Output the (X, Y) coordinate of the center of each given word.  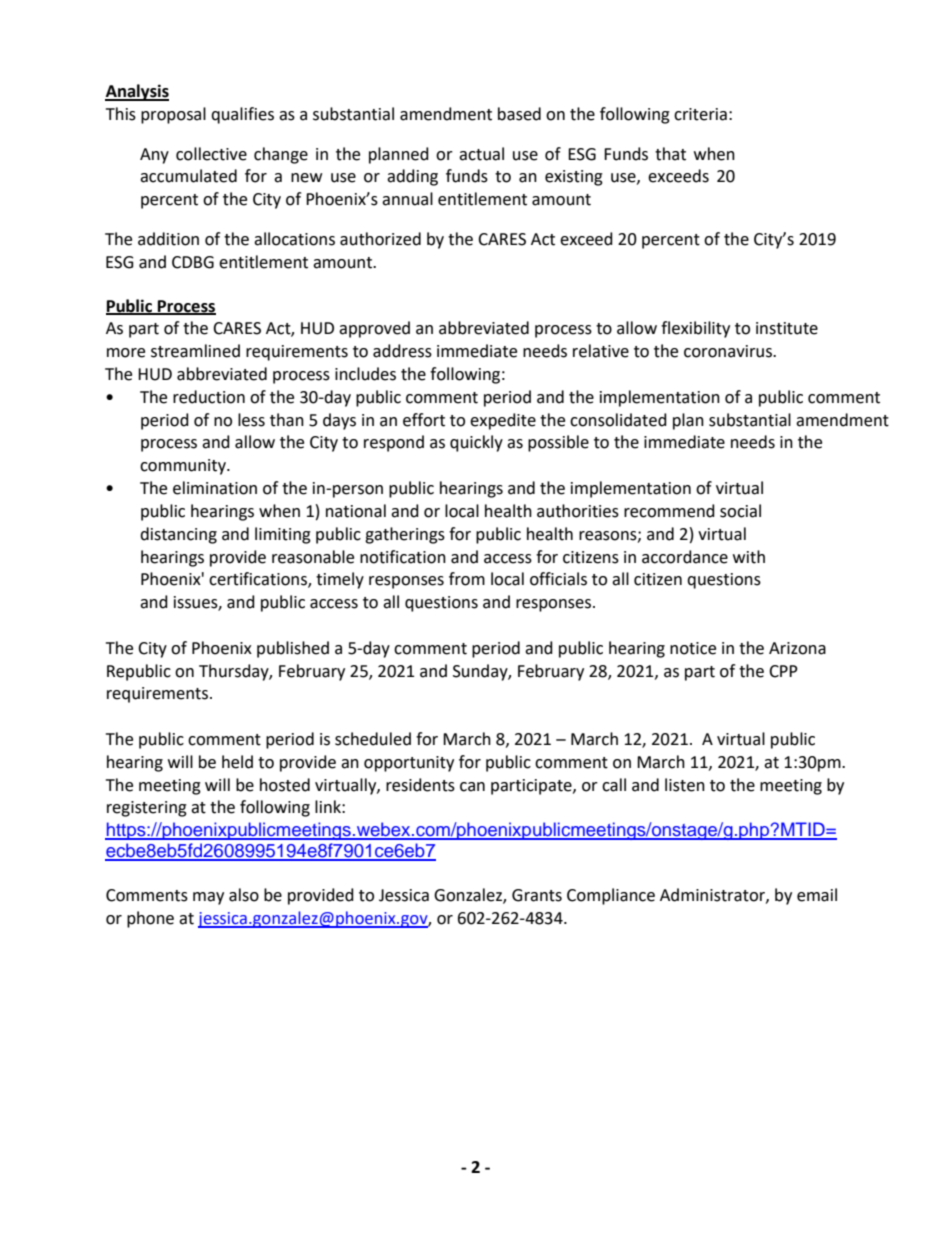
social (740, 511)
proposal (173, 115)
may (208, 898)
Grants (537, 895)
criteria (700, 114)
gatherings (405, 535)
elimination (215, 488)
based (519, 114)
